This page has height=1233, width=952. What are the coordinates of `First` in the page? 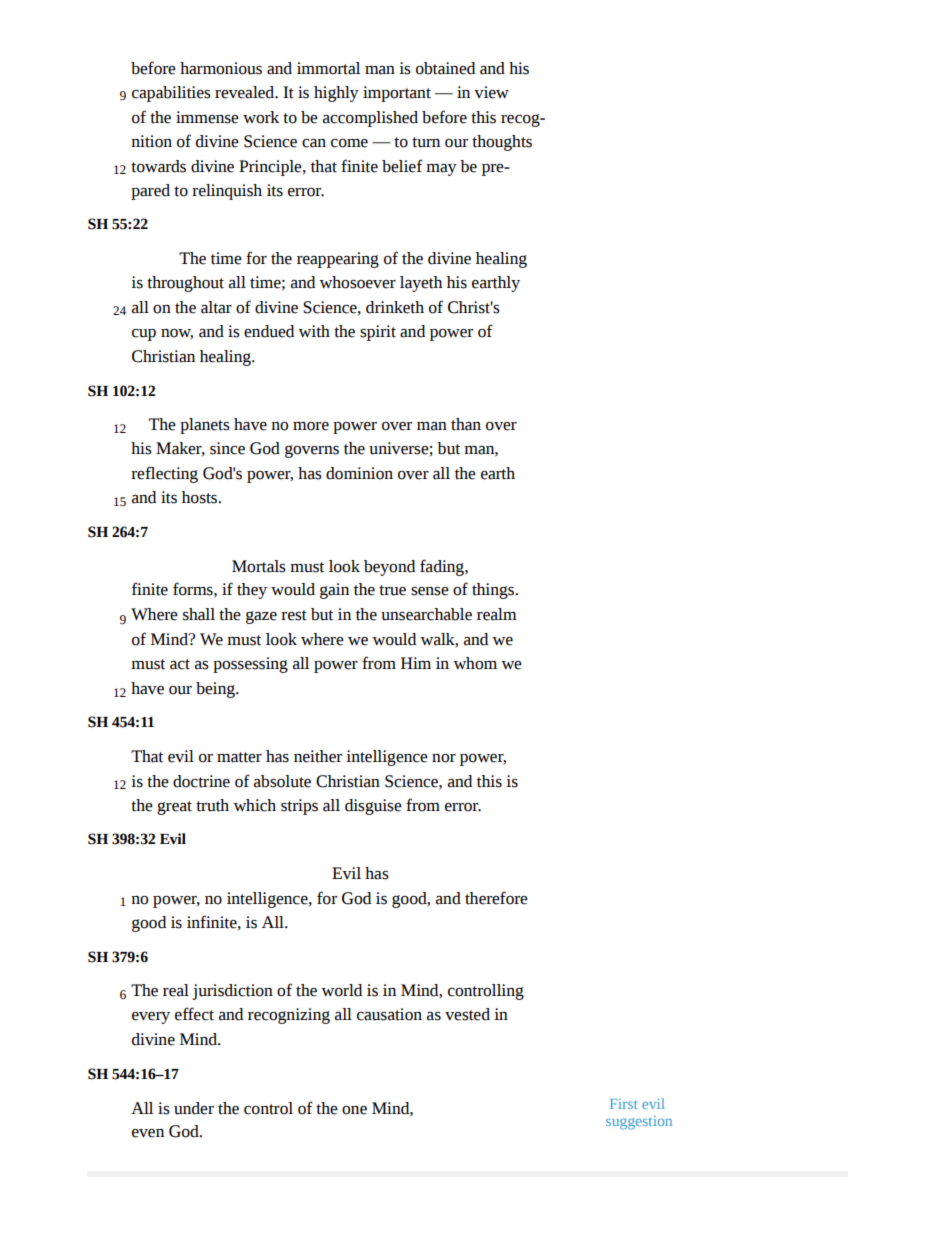 It's located at (623, 1104).
